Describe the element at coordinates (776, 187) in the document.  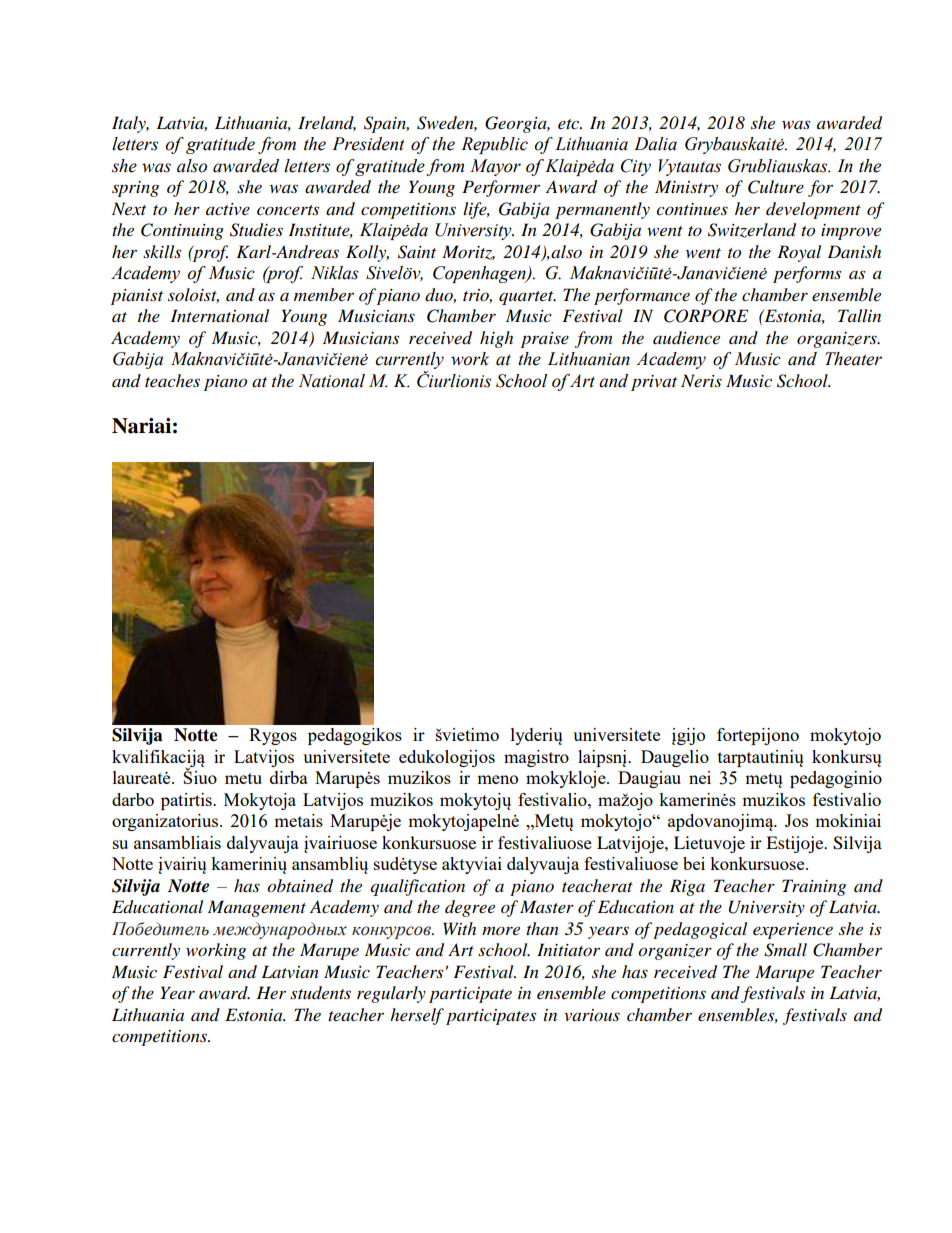
I see `Culture` at that location.
